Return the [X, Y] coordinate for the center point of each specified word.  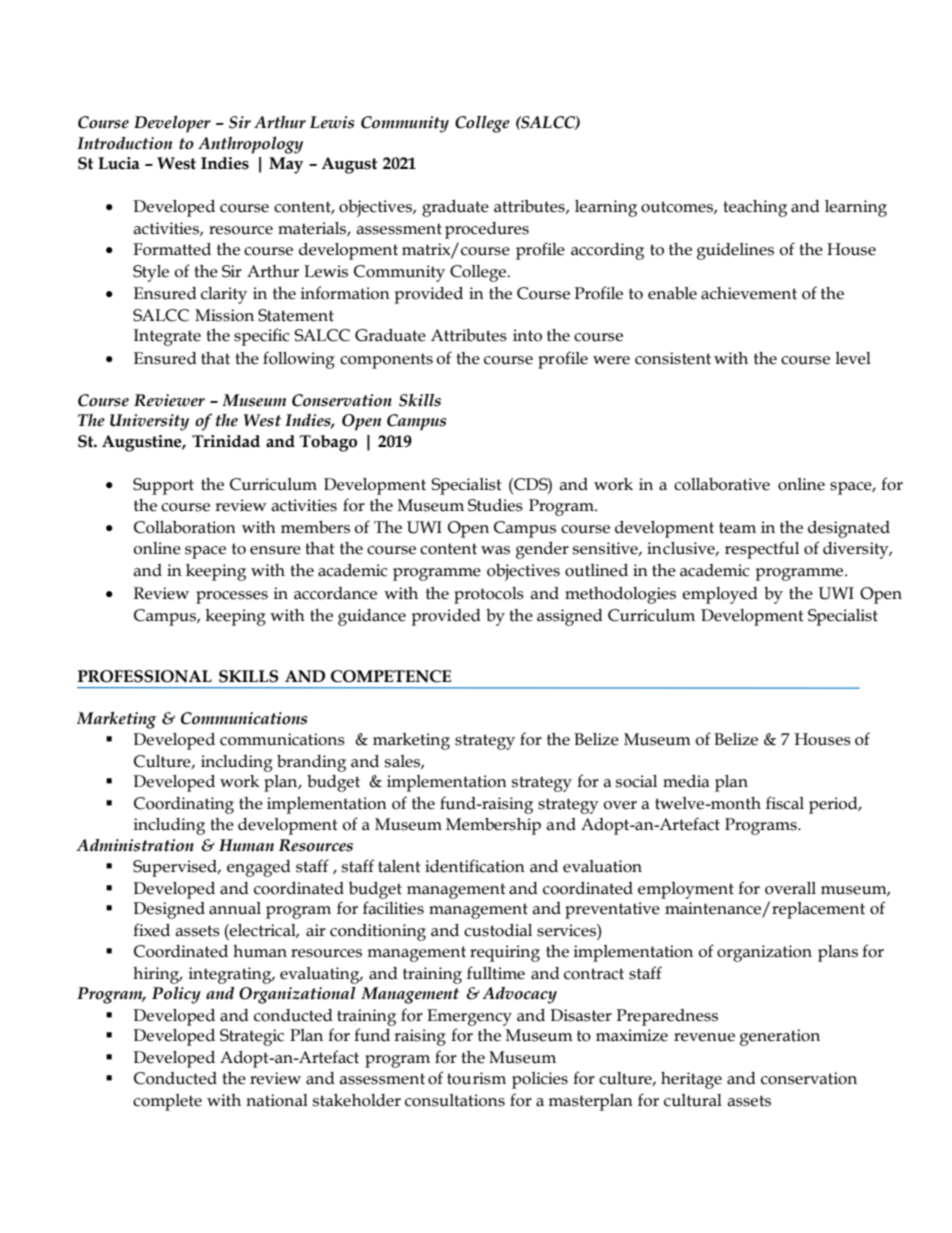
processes [232, 597]
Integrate [167, 337]
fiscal [785, 803]
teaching [755, 208]
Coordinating [184, 805]
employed [720, 595]
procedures [487, 230]
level [853, 358]
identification [475, 866]
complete [167, 1102]
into [527, 335]
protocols [489, 595]
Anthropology [250, 145]
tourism [476, 1078]
